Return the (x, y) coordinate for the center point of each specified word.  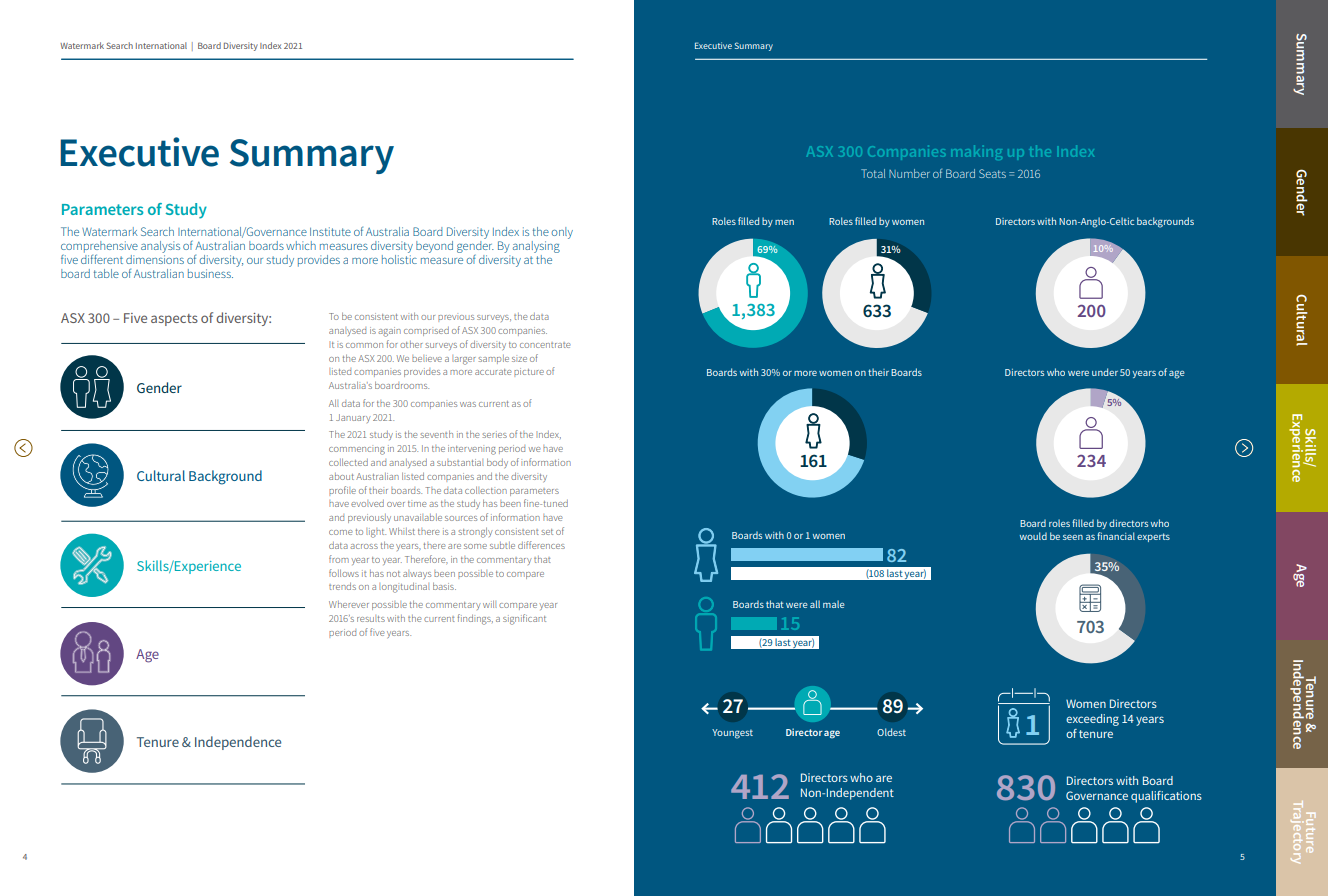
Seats (992, 173)
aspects (174, 320)
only (562, 233)
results (371, 618)
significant (524, 619)
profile (342, 491)
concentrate (545, 345)
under (1105, 372)
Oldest (891, 732)
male (834, 604)
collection (486, 490)
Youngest (732, 734)
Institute (330, 231)
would (1033, 536)
